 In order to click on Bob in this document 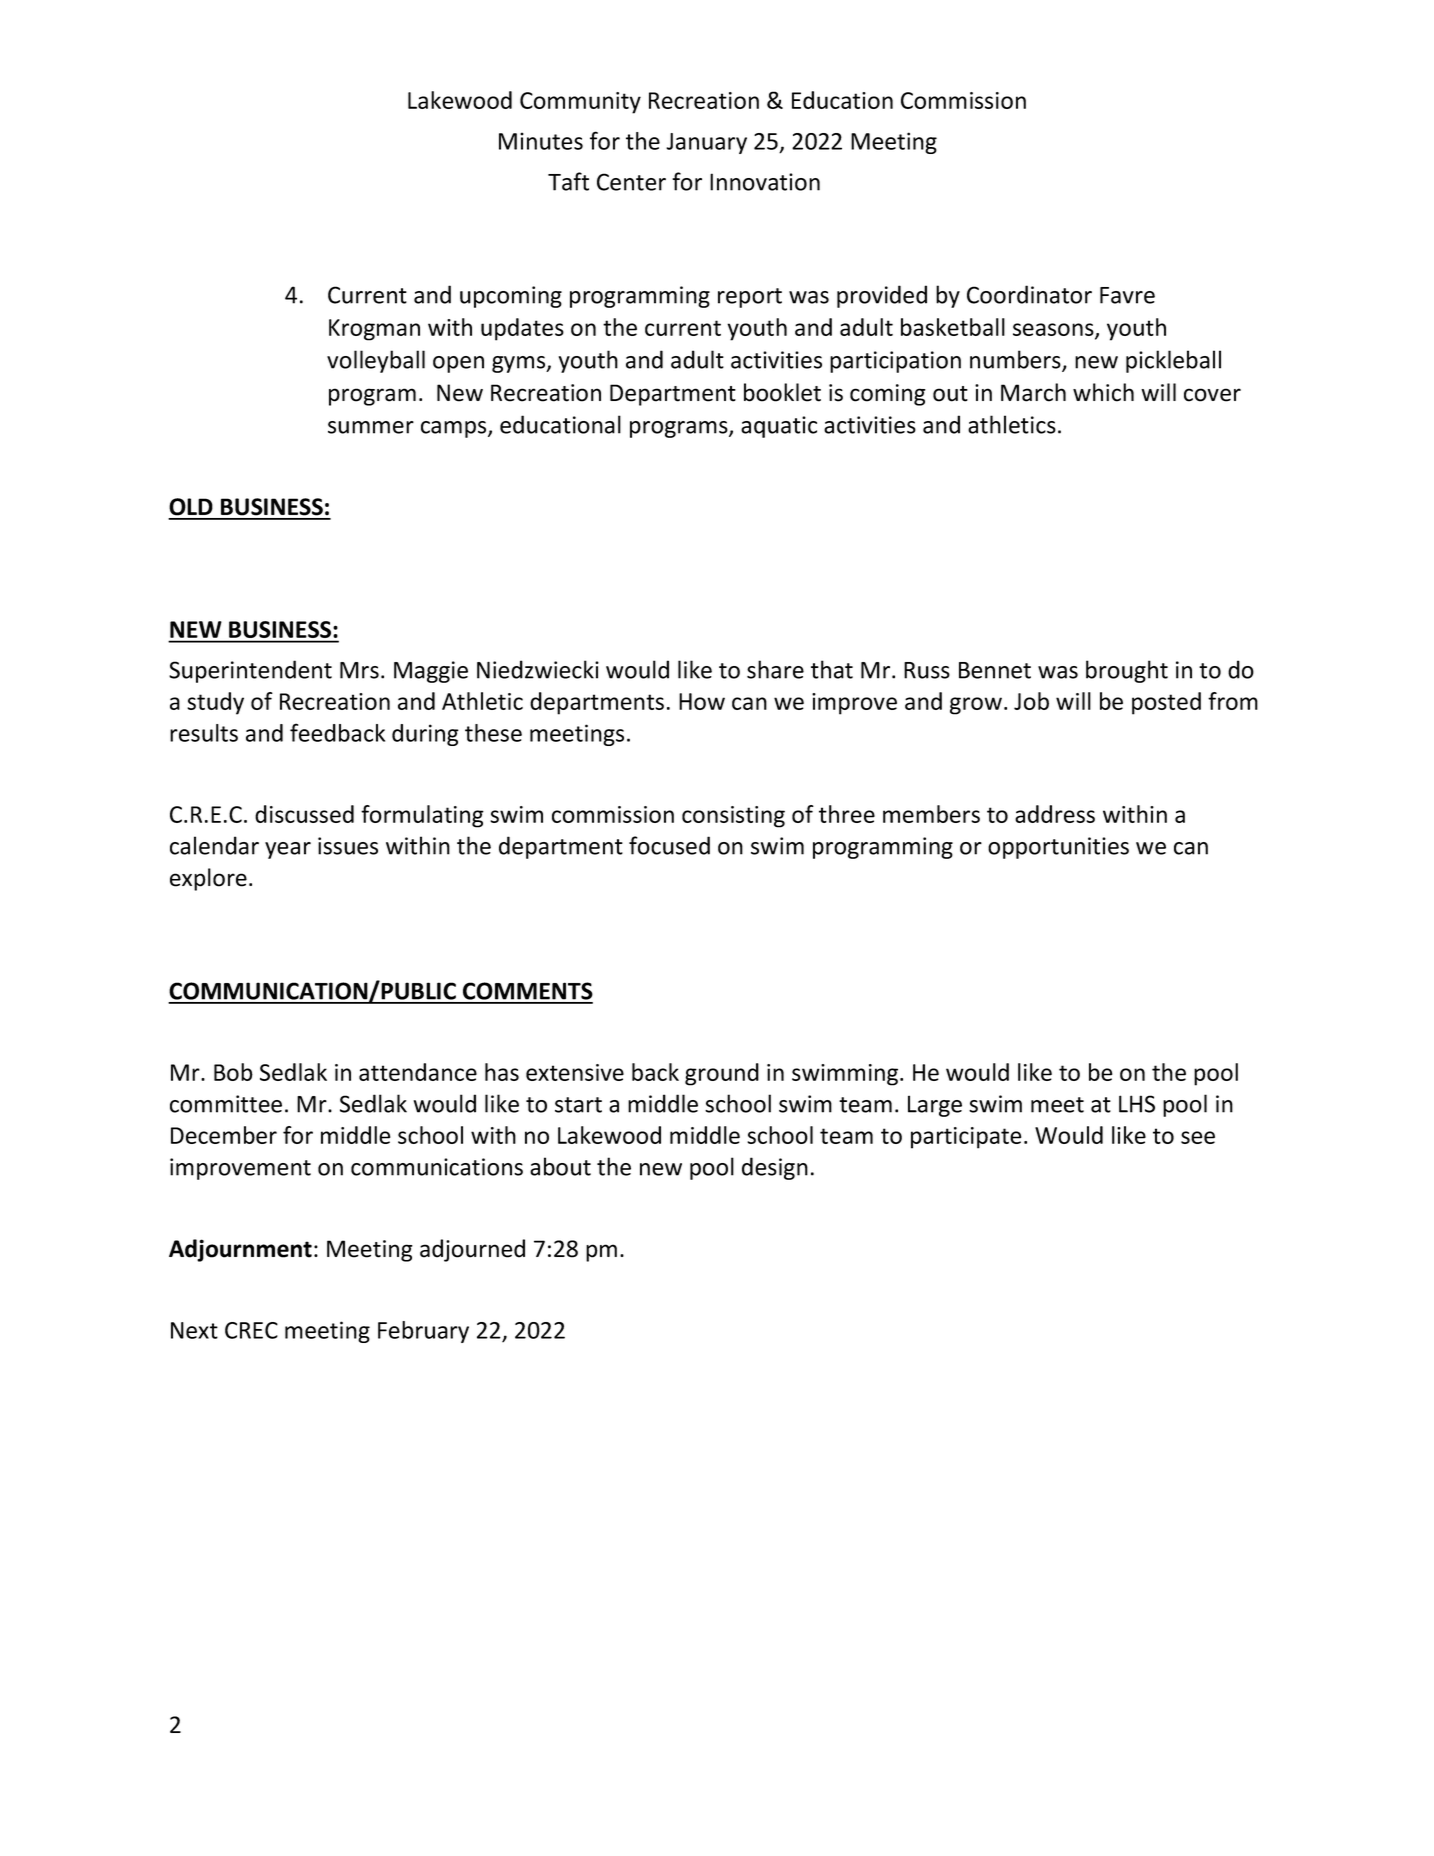, I will do `click(233, 1072)`.
